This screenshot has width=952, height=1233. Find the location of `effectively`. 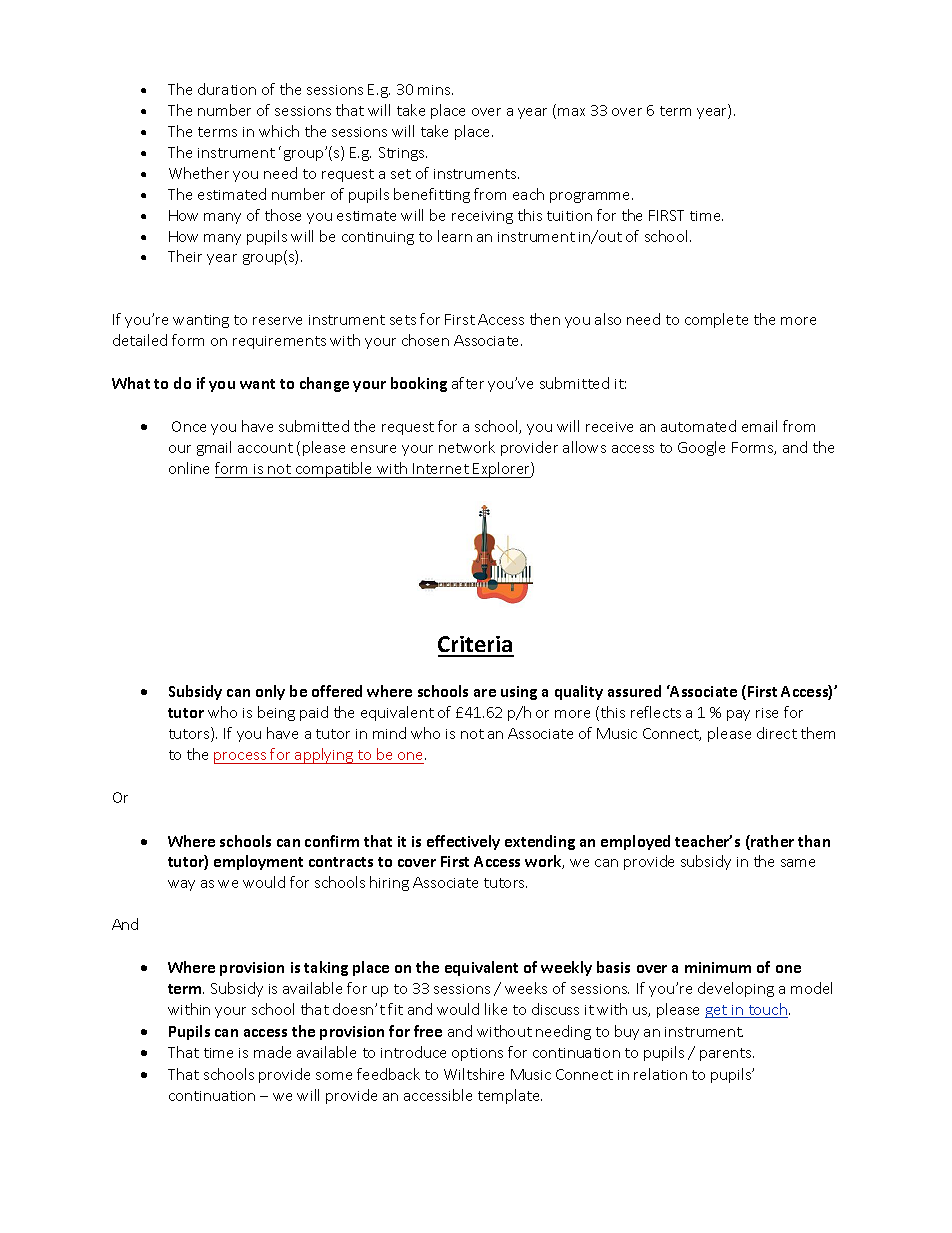

effectively is located at coordinates (463, 842).
